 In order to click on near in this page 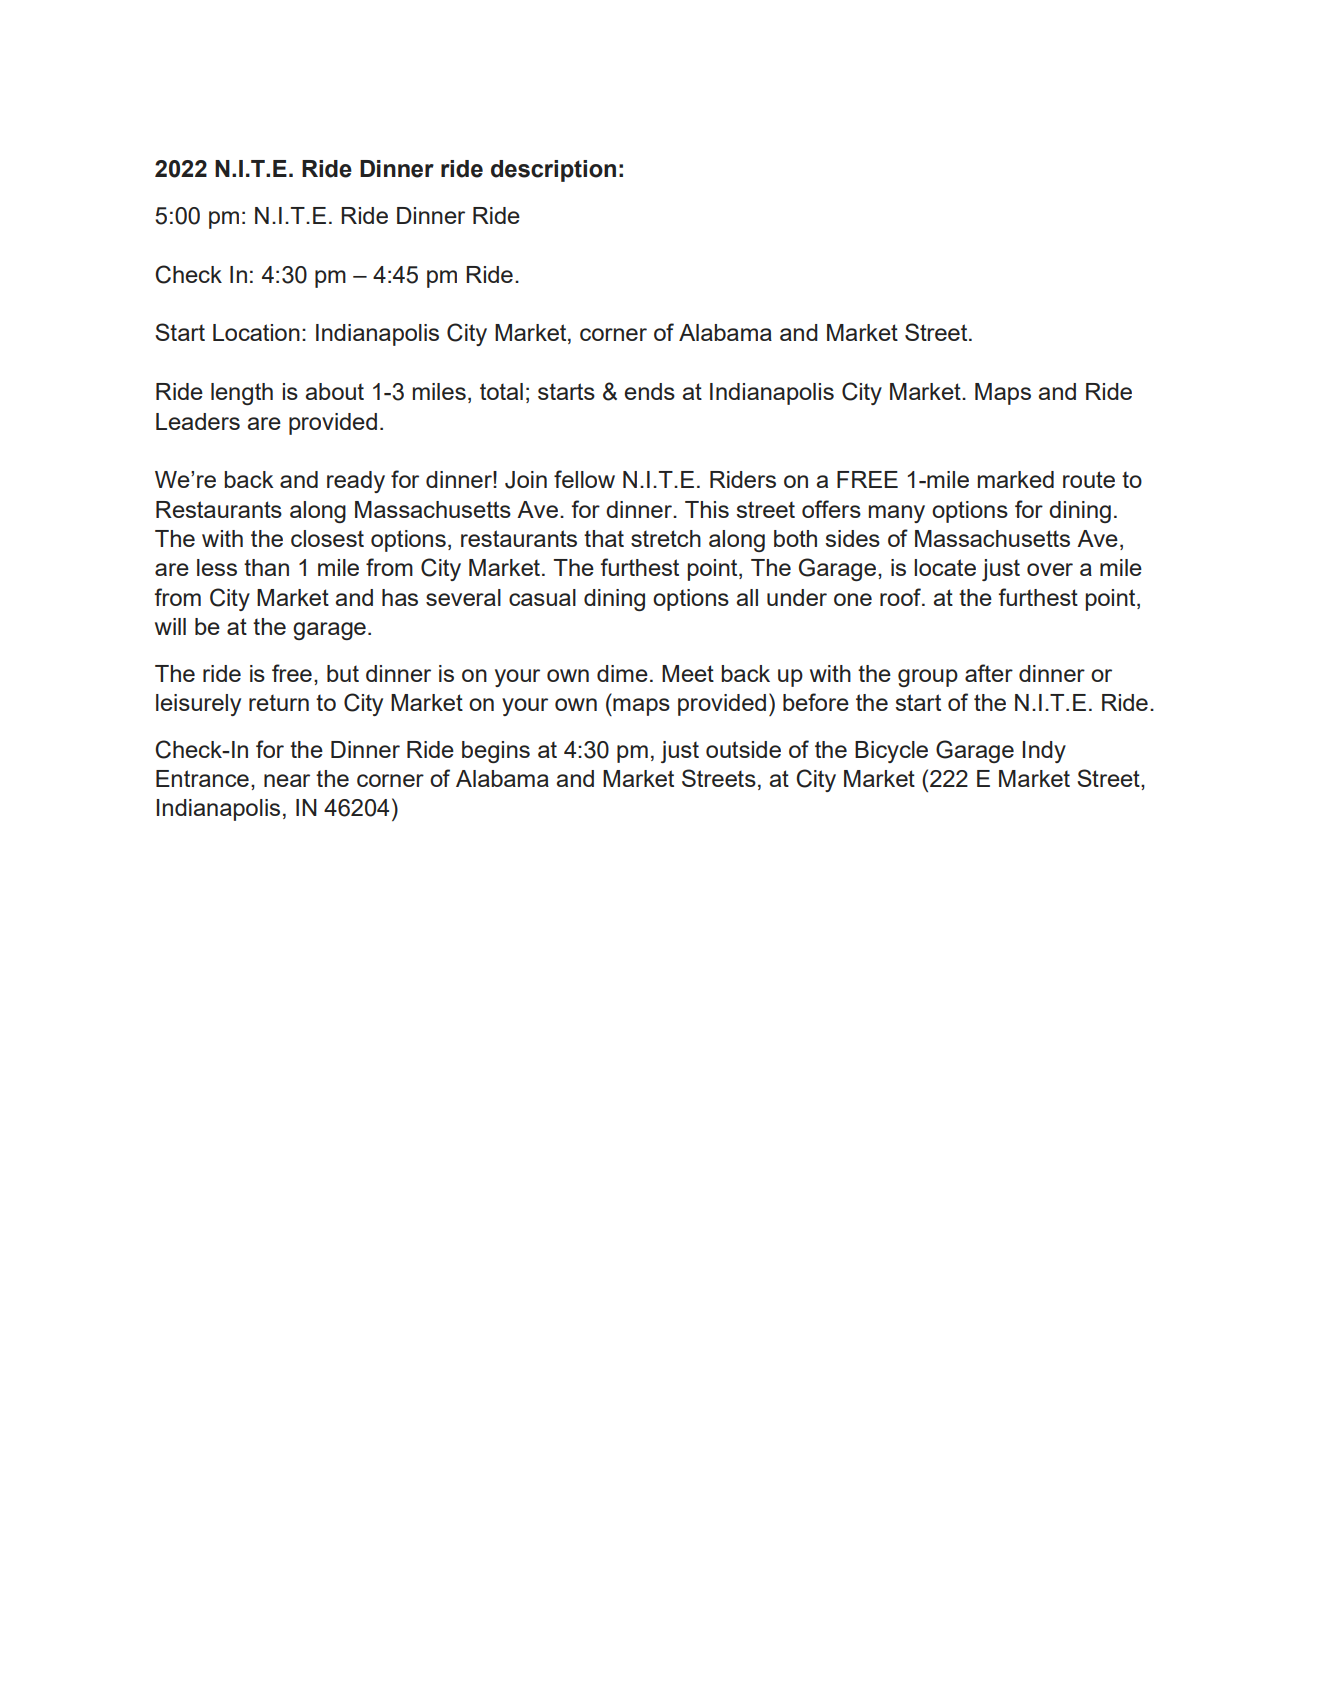, I will do `click(287, 780)`.
